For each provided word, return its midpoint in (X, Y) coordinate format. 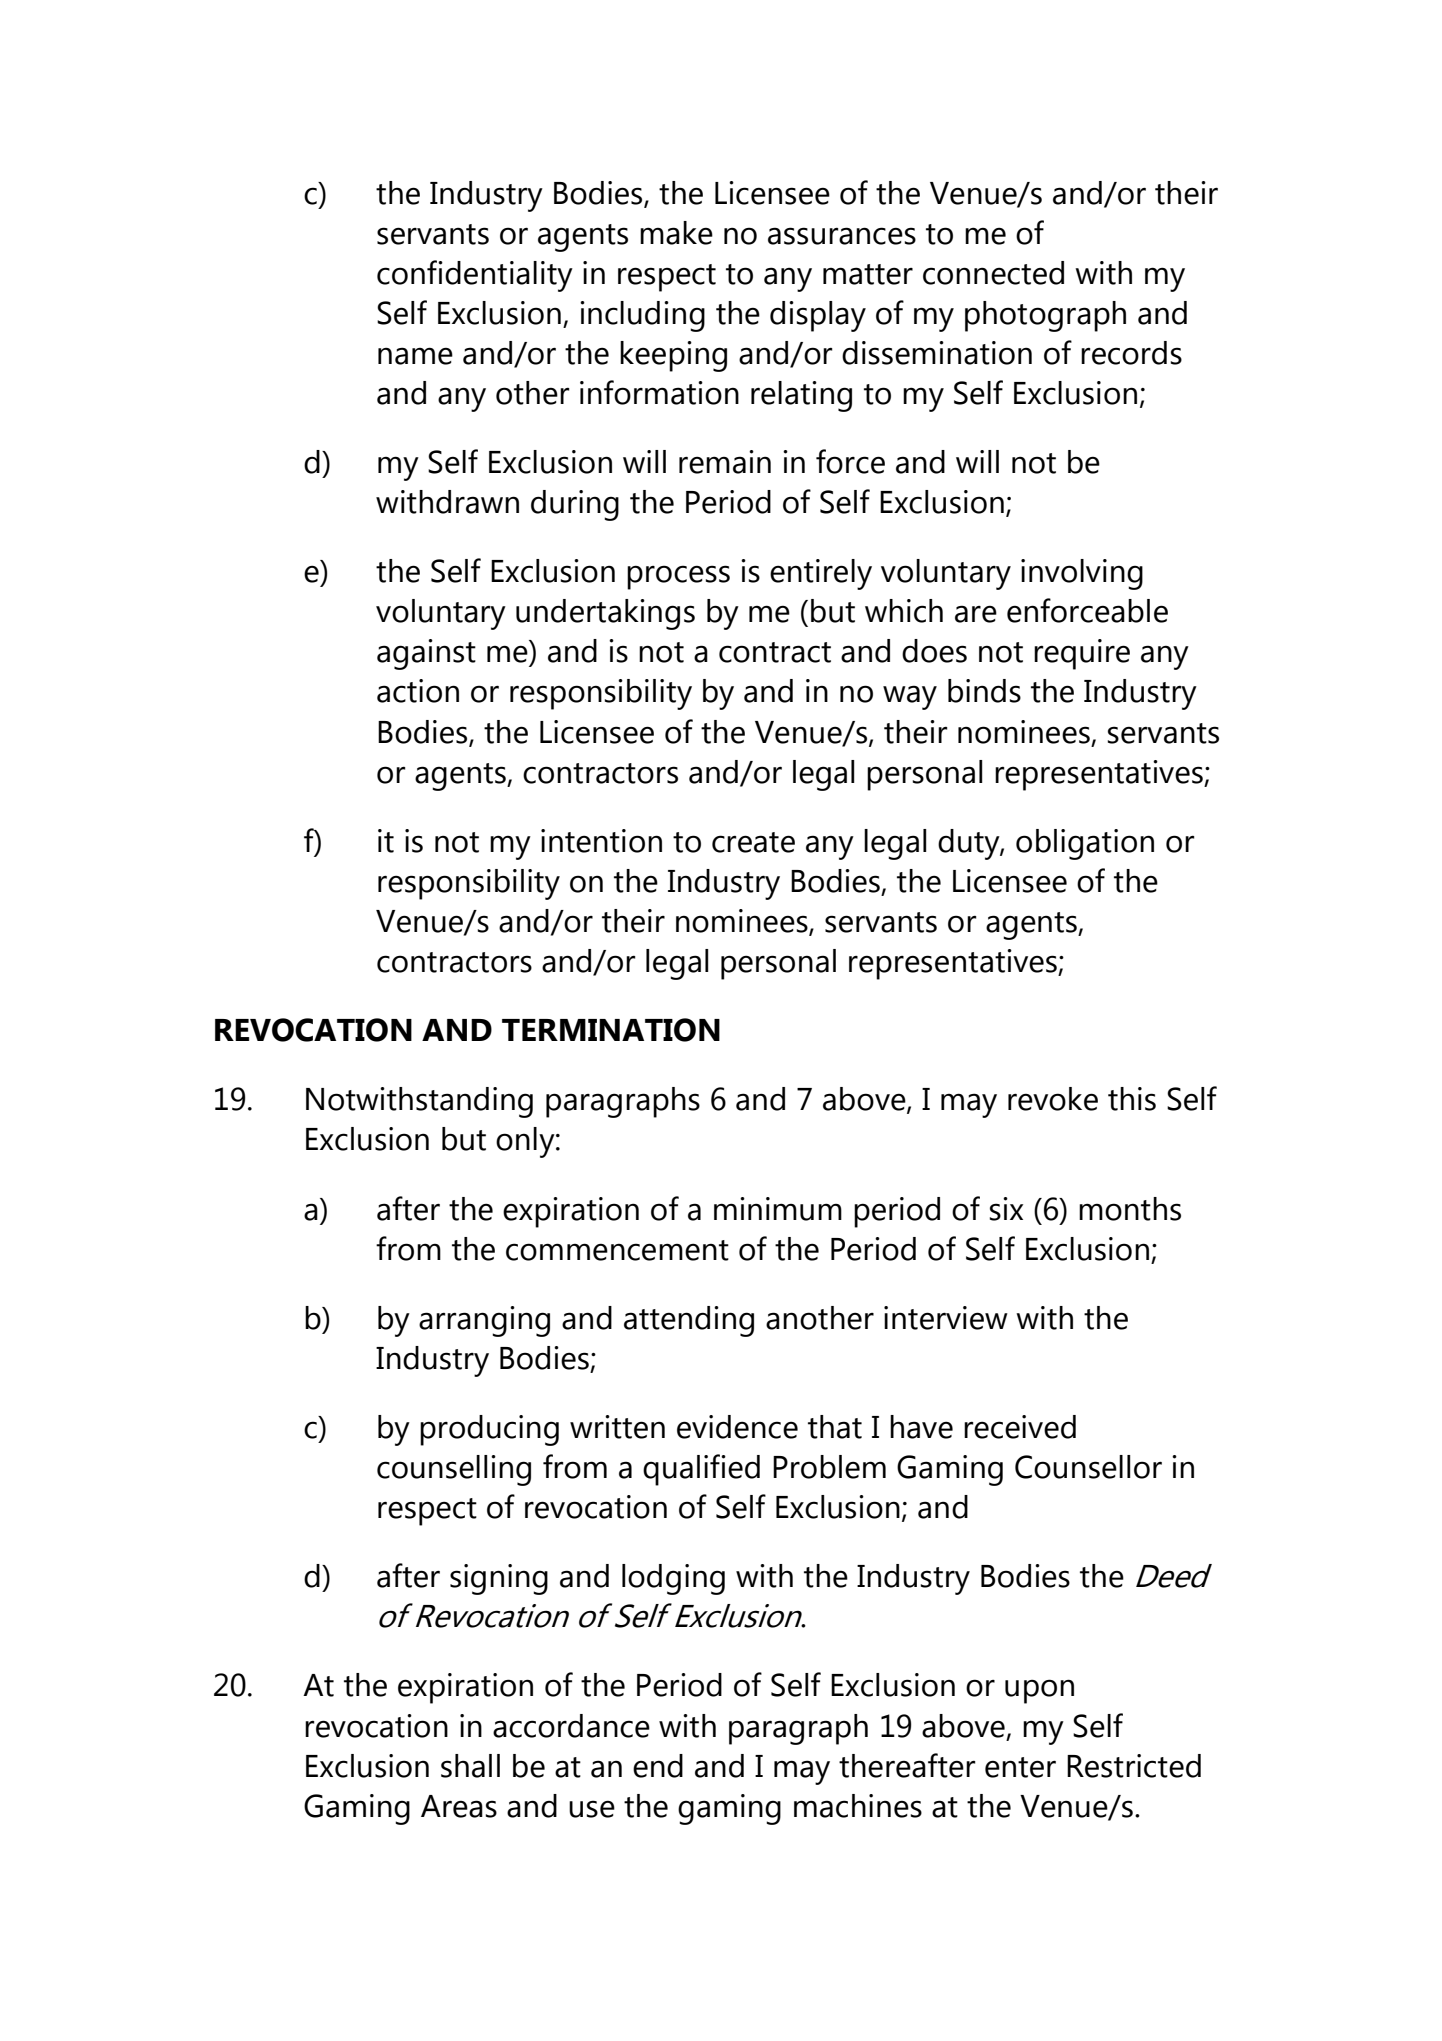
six (1006, 1209)
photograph (1045, 316)
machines (858, 1806)
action (418, 691)
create (753, 842)
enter (1020, 1767)
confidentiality (475, 276)
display (818, 316)
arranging (484, 1321)
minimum (778, 1209)
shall (470, 1766)
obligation (1085, 844)
